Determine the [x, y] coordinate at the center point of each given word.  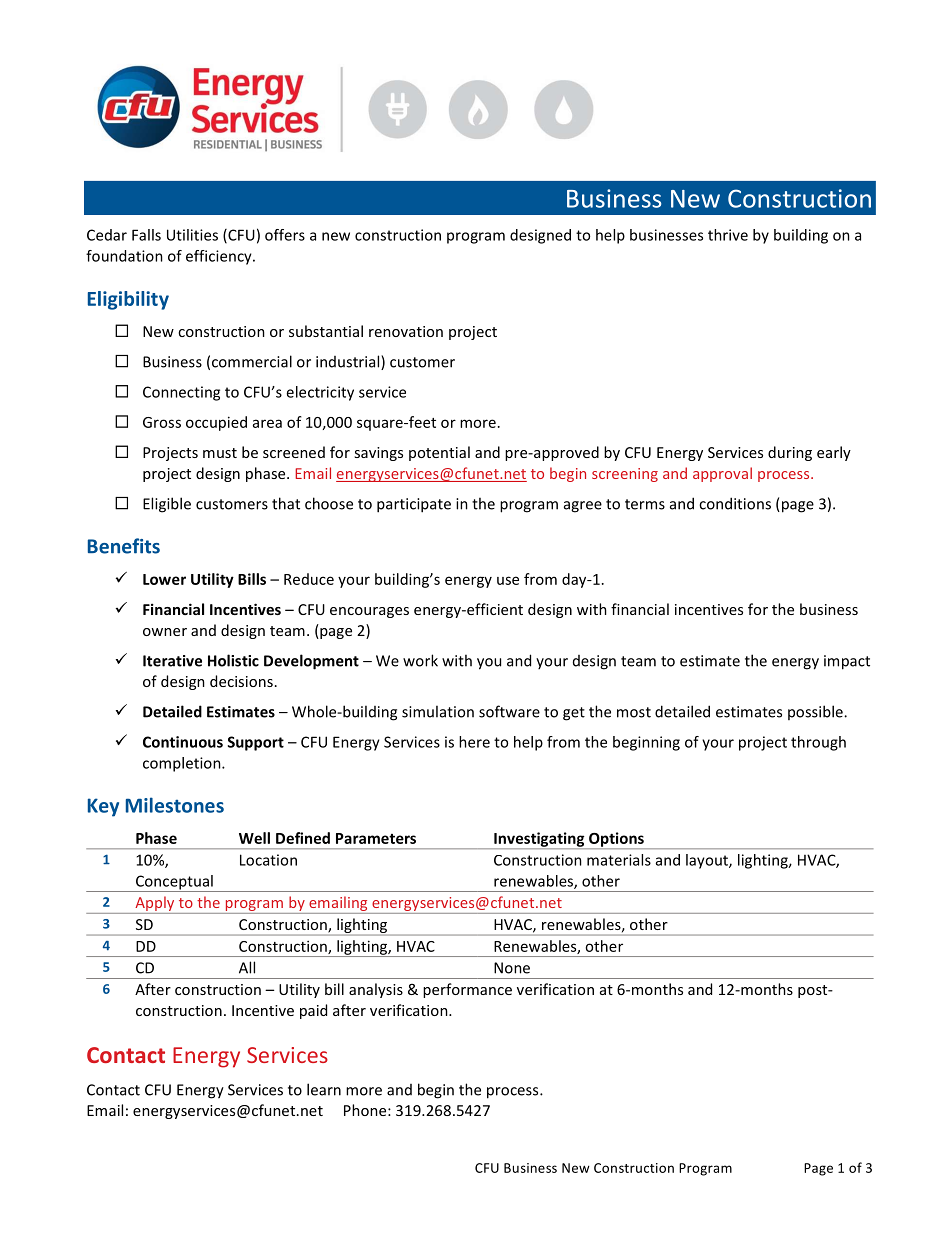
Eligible [167, 505]
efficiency [220, 257]
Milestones [175, 805]
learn [324, 1089]
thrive [728, 235]
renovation [406, 331]
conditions [735, 503]
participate [414, 505]
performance [467, 990]
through [818, 743]
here [474, 742]
